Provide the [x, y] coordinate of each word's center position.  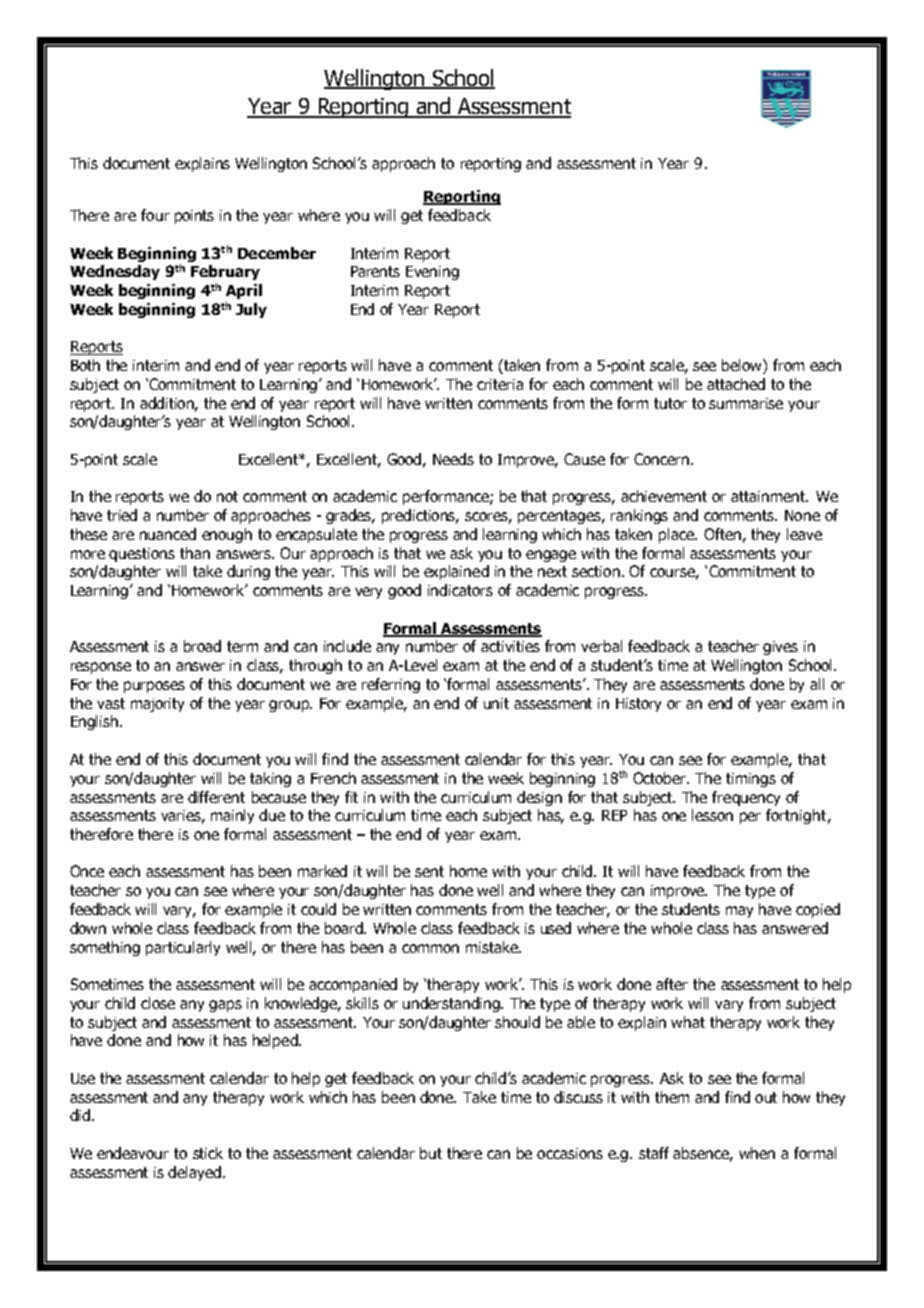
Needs [453, 459]
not [227, 496]
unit [496, 703]
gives [780, 648]
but [431, 1153]
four [155, 215]
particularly [183, 948]
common [430, 948]
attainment [769, 496]
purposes [154, 687]
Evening [432, 273]
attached [736, 384]
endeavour [133, 1153]
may [739, 912]
